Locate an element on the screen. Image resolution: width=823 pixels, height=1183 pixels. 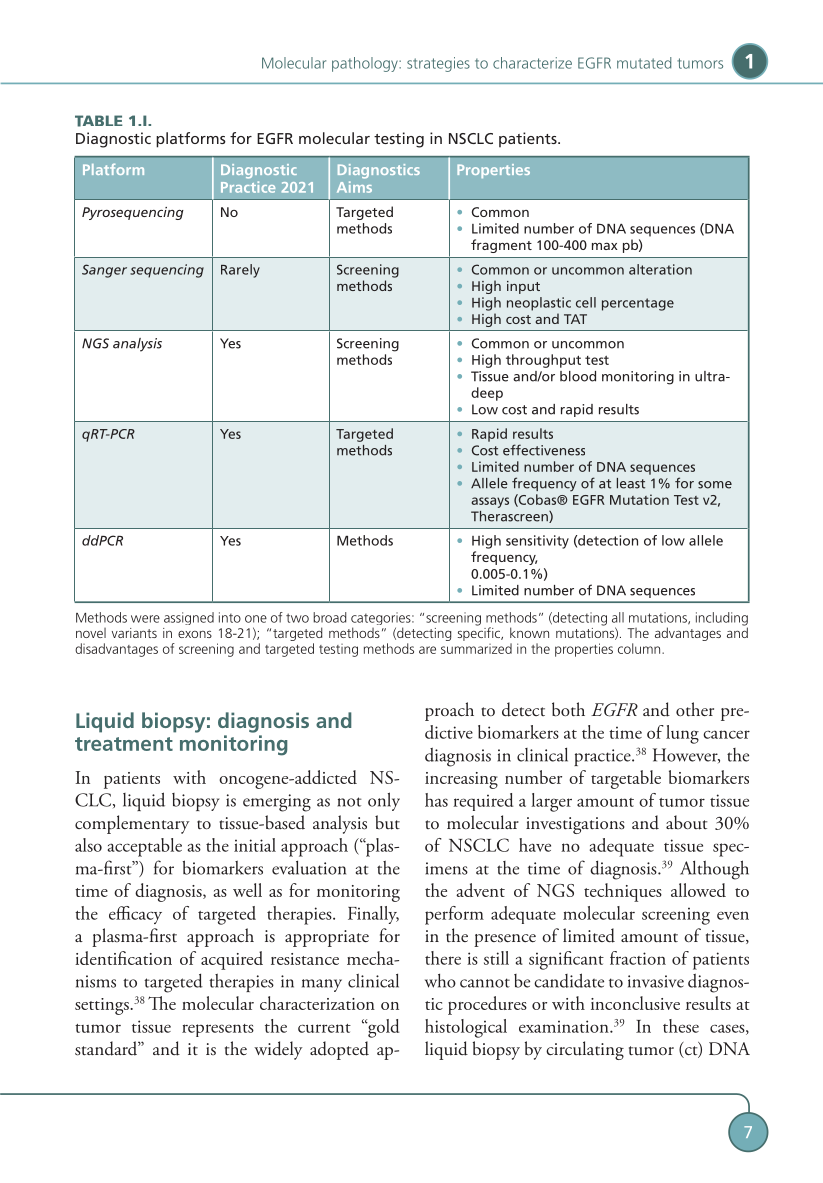
blood is located at coordinates (578, 376).
